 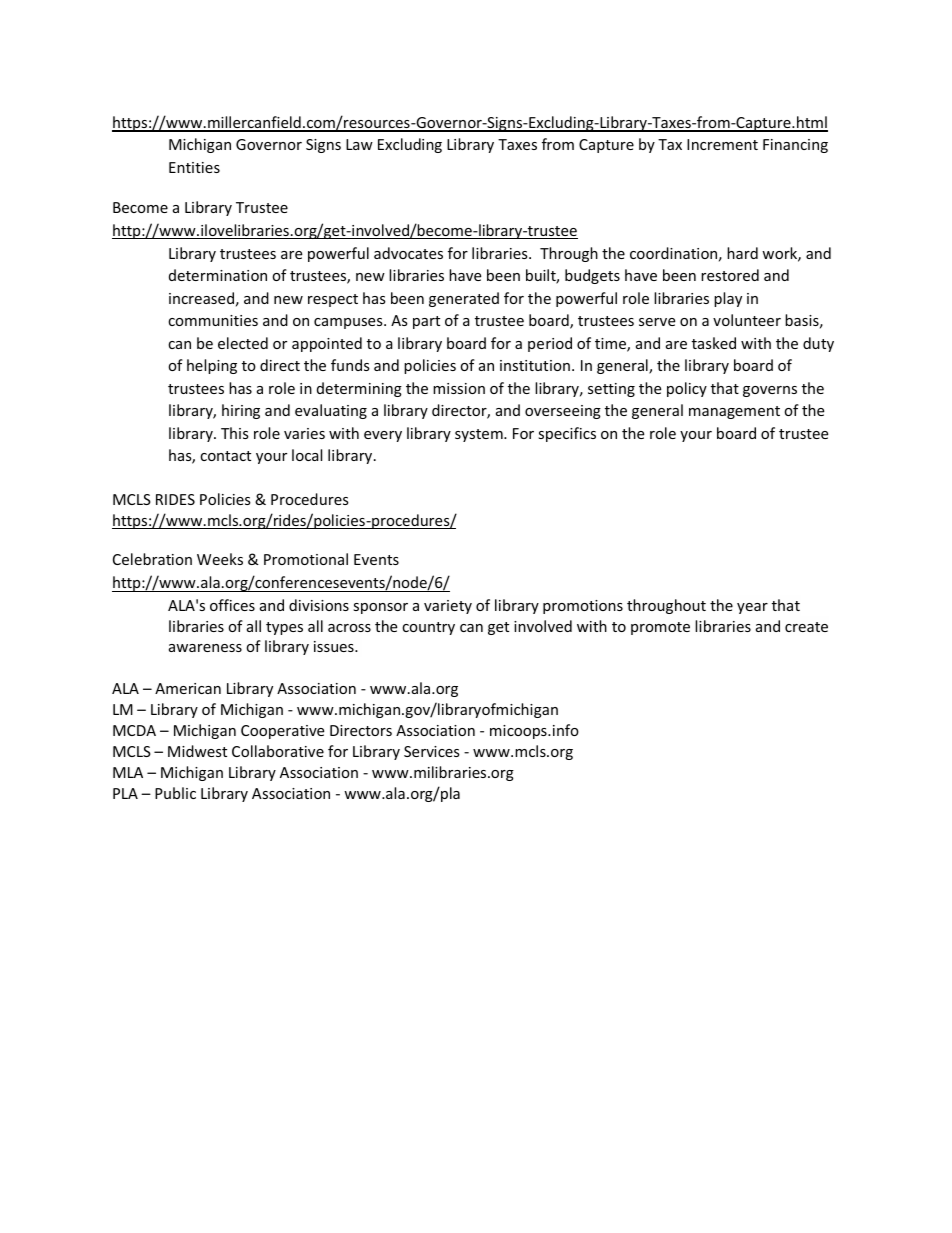 I want to click on mission, so click(x=459, y=388).
